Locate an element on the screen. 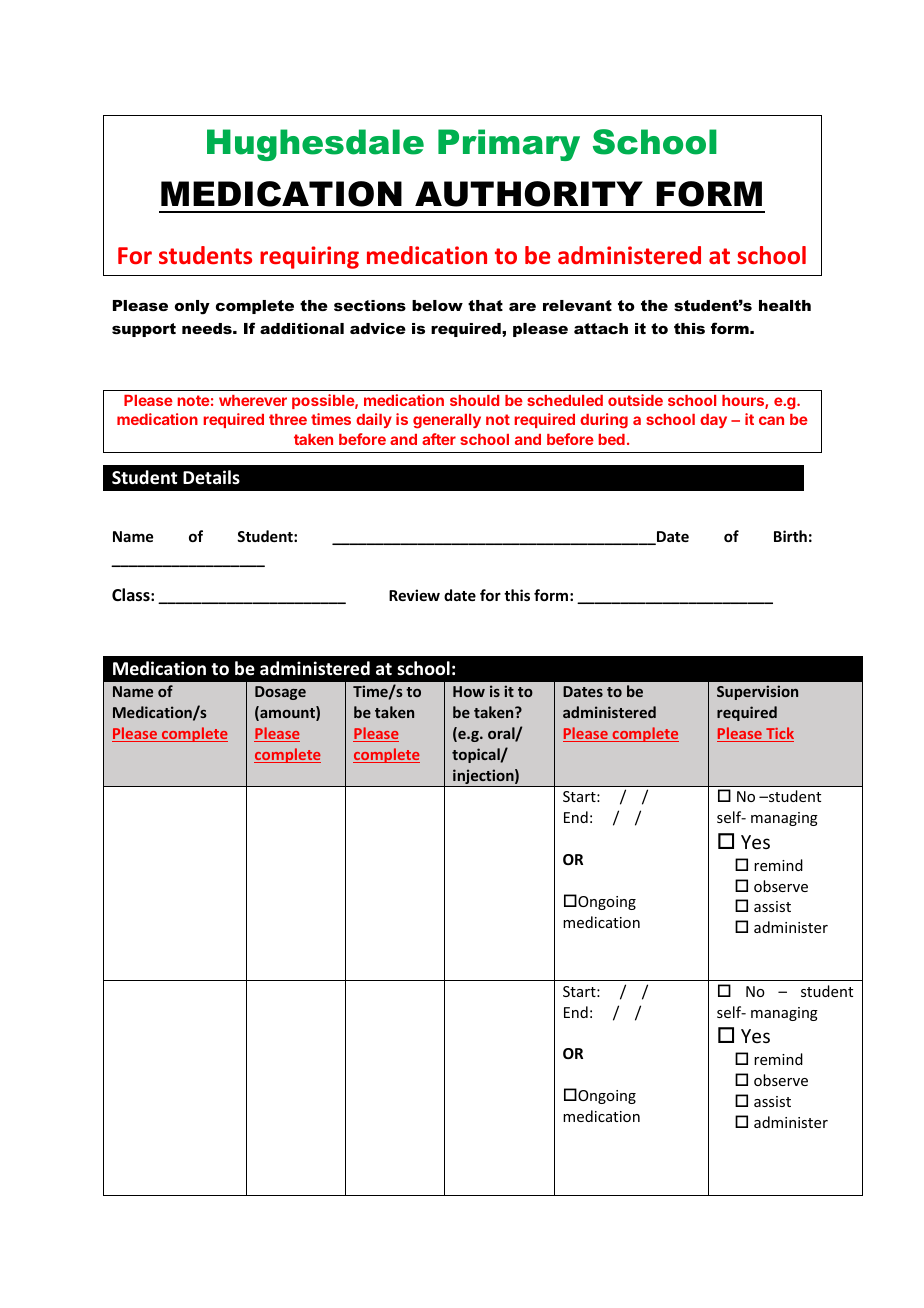  How is located at coordinates (469, 691).
